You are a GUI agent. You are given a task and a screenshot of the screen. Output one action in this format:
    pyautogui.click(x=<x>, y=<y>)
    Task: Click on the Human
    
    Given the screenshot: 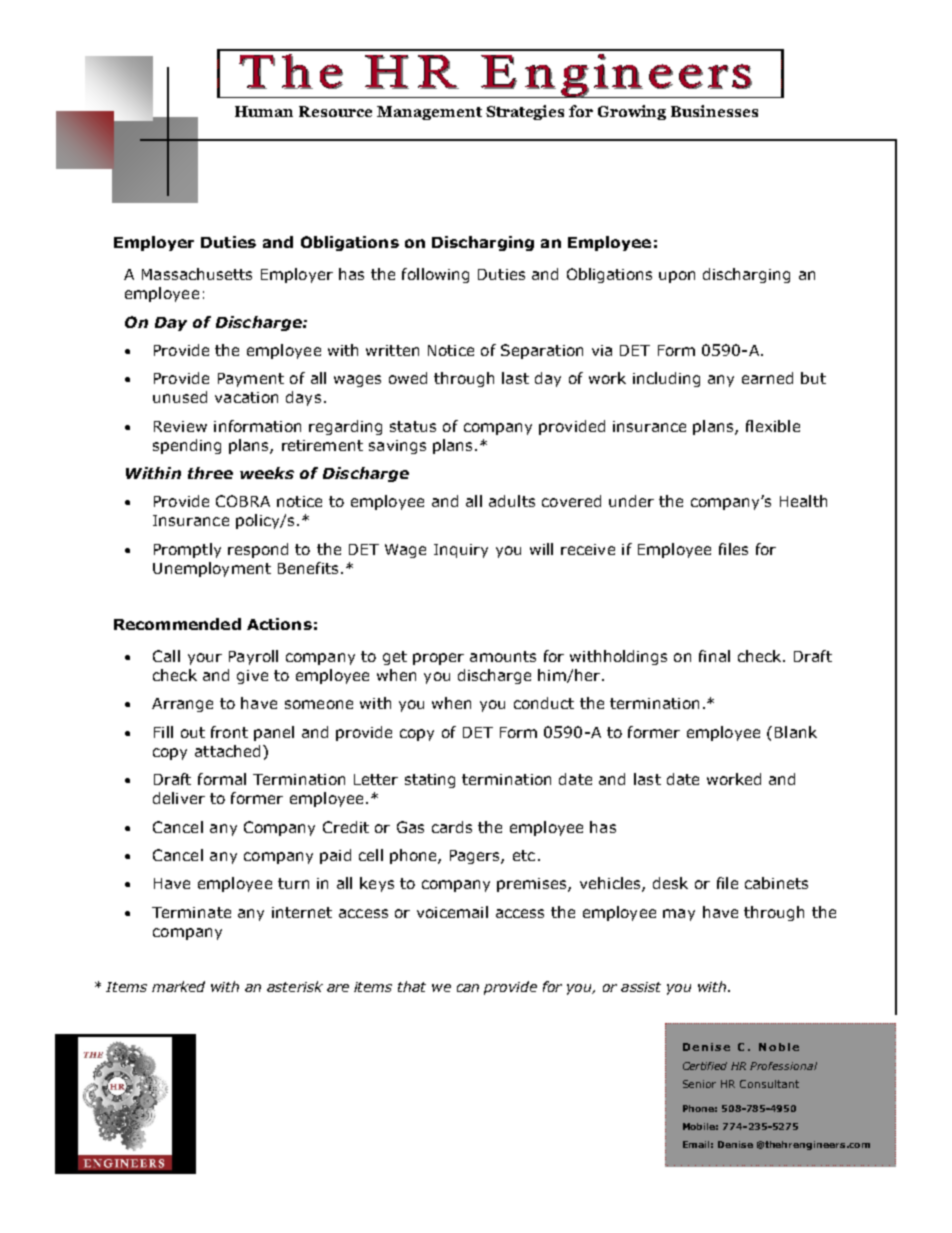 What is the action you would take?
    pyautogui.click(x=264, y=111)
